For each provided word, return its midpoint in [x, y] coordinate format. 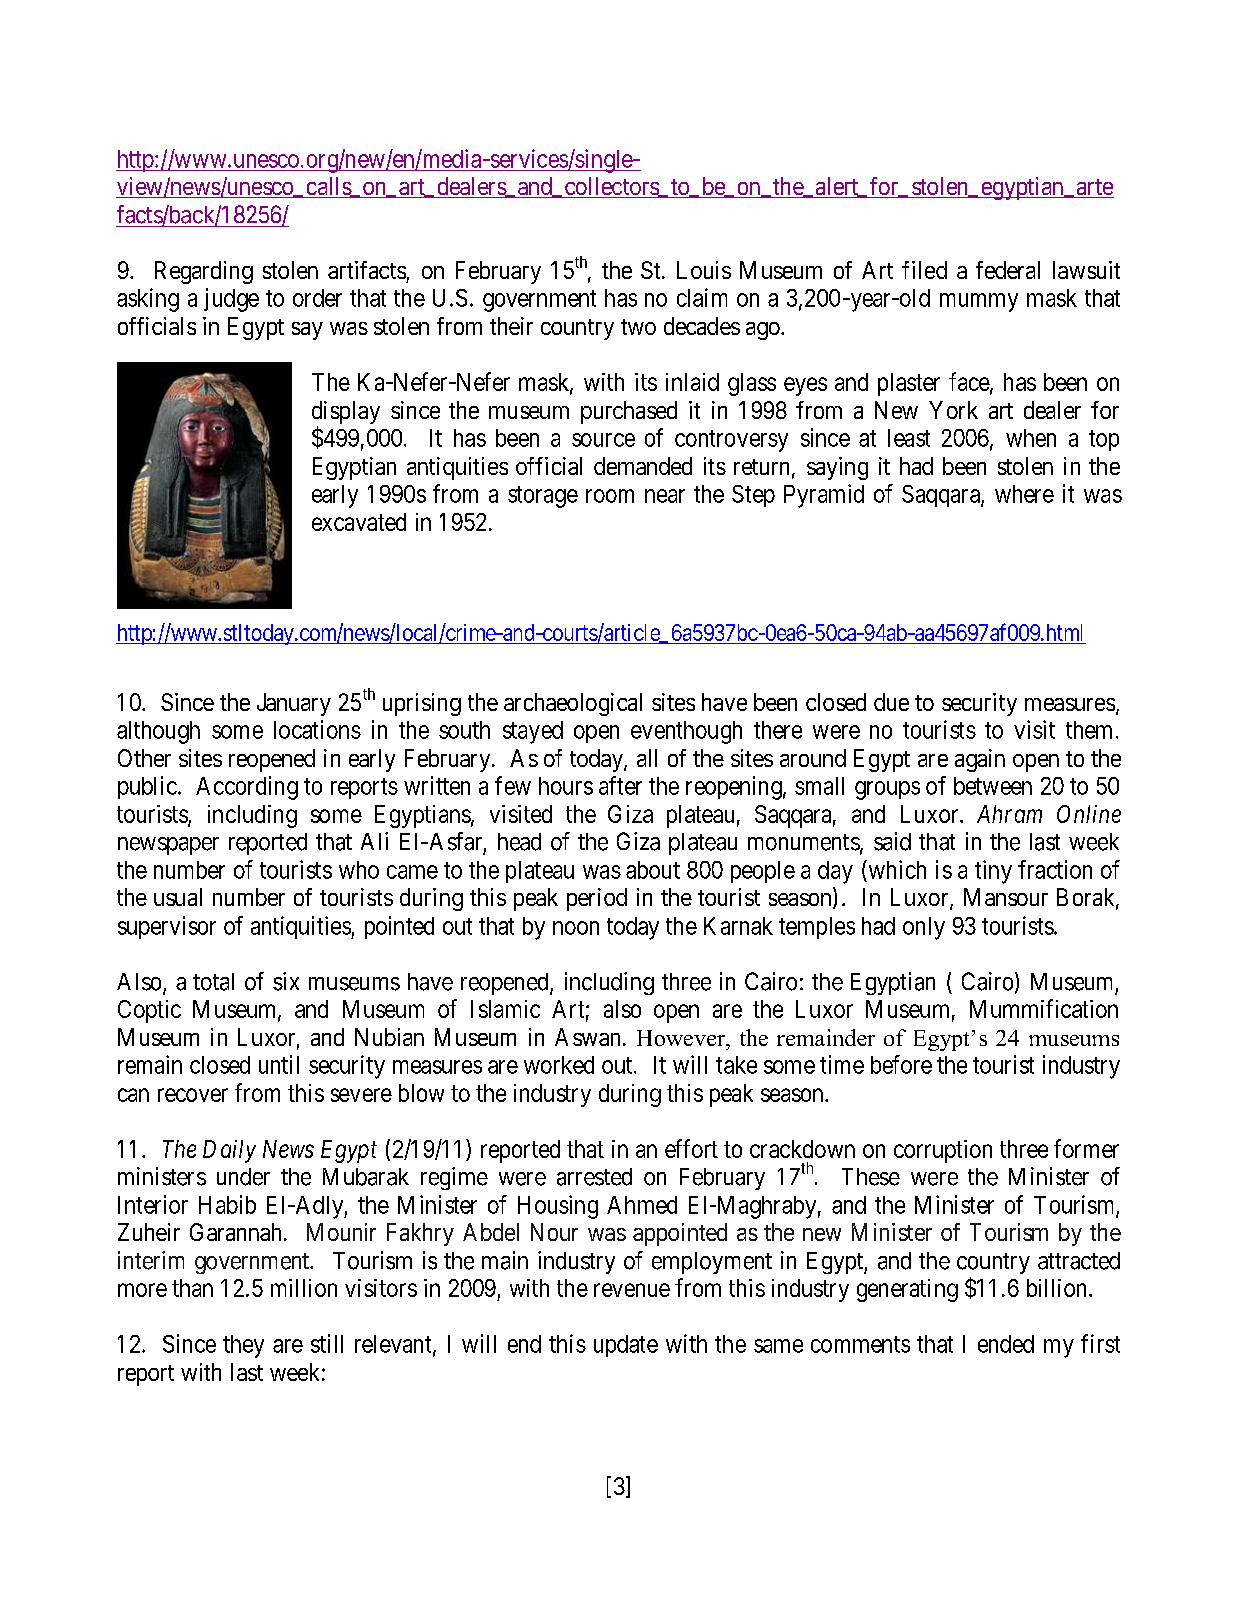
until [279, 1064]
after [620, 785]
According [247, 788]
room [610, 496]
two [638, 327]
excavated [359, 522]
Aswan [587, 1037]
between [993, 786]
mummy [979, 302]
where [1024, 494]
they [243, 1346]
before [901, 1064]
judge [231, 300]
